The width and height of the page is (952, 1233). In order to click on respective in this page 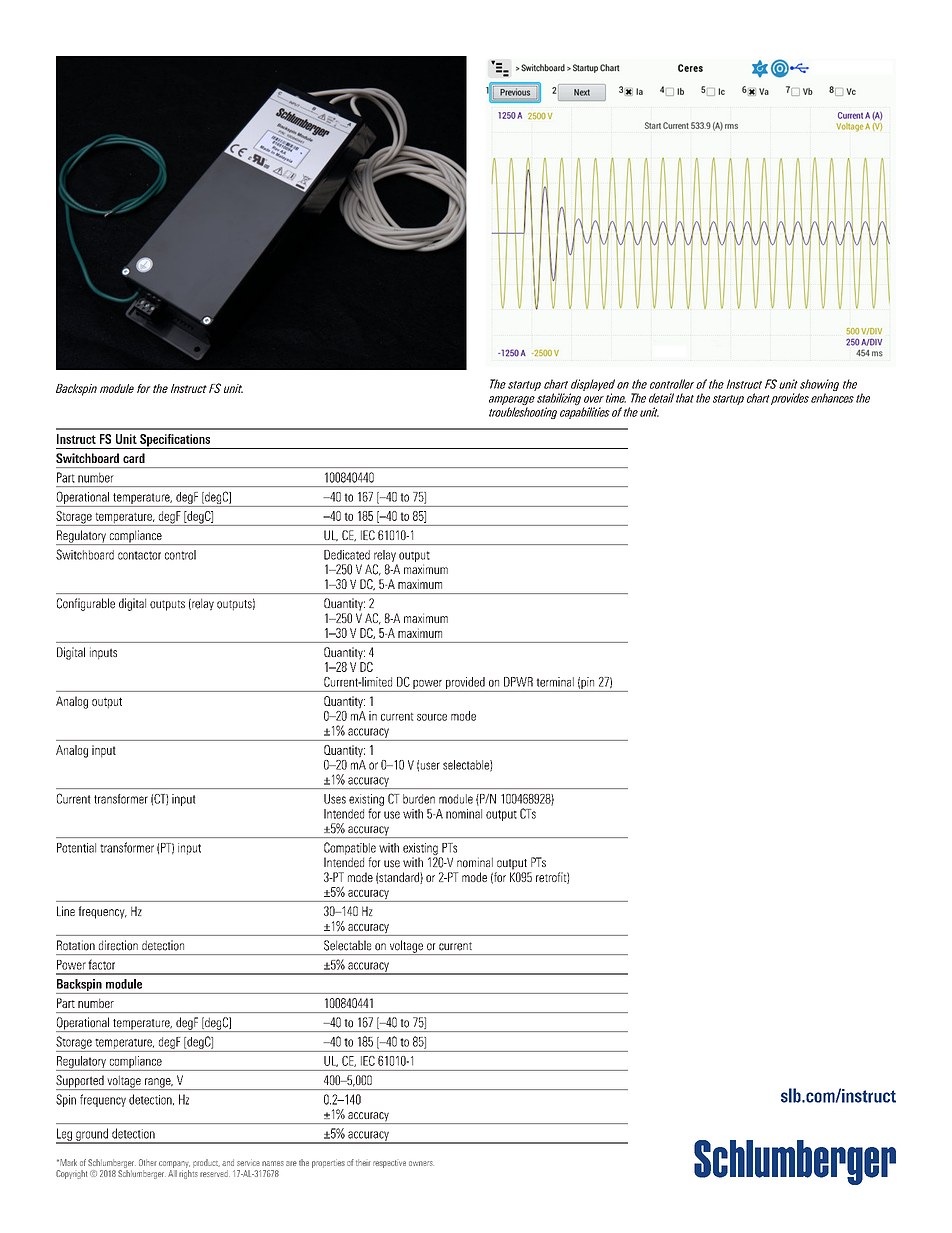, I will do `click(389, 1164)`.
